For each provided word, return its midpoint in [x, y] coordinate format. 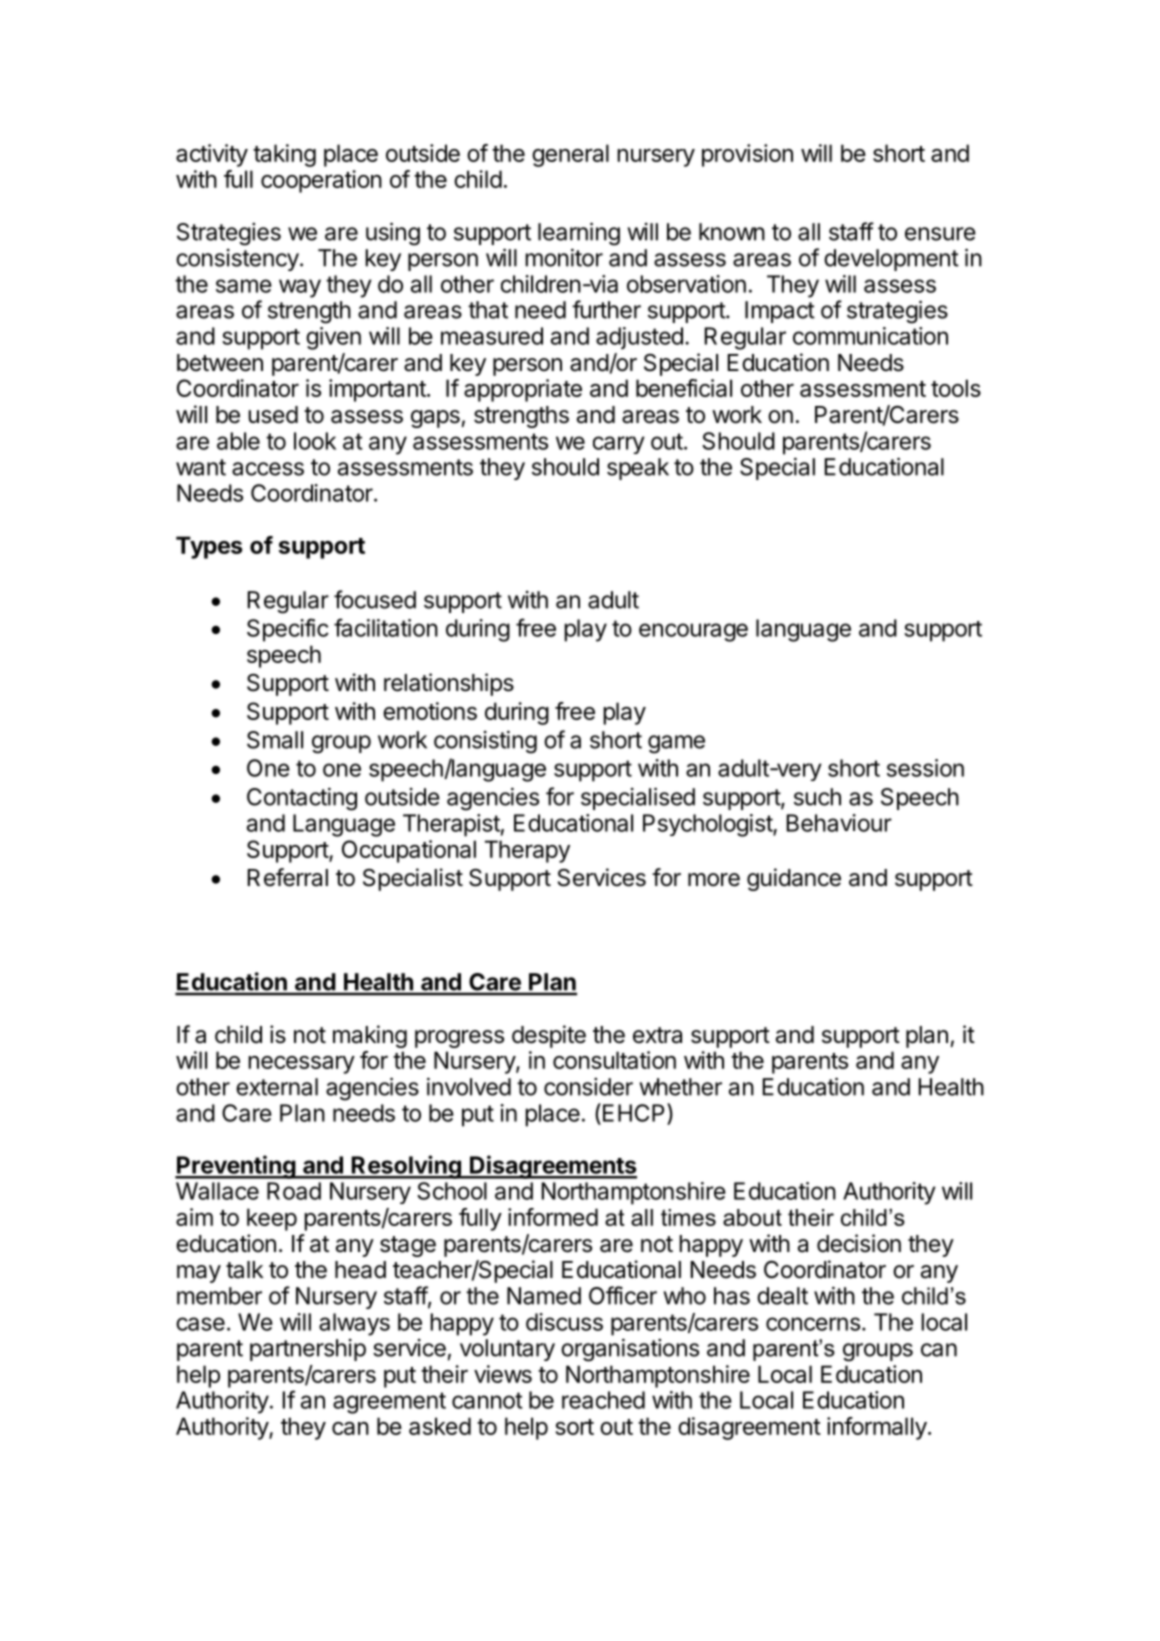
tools [956, 388]
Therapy [527, 851]
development [891, 260]
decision [859, 1243]
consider [588, 1087]
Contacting [302, 799]
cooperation [321, 181]
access [268, 469]
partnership [308, 1350]
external [277, 1087]
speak [638, 469]
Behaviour [839, 823]
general [570, 155]
